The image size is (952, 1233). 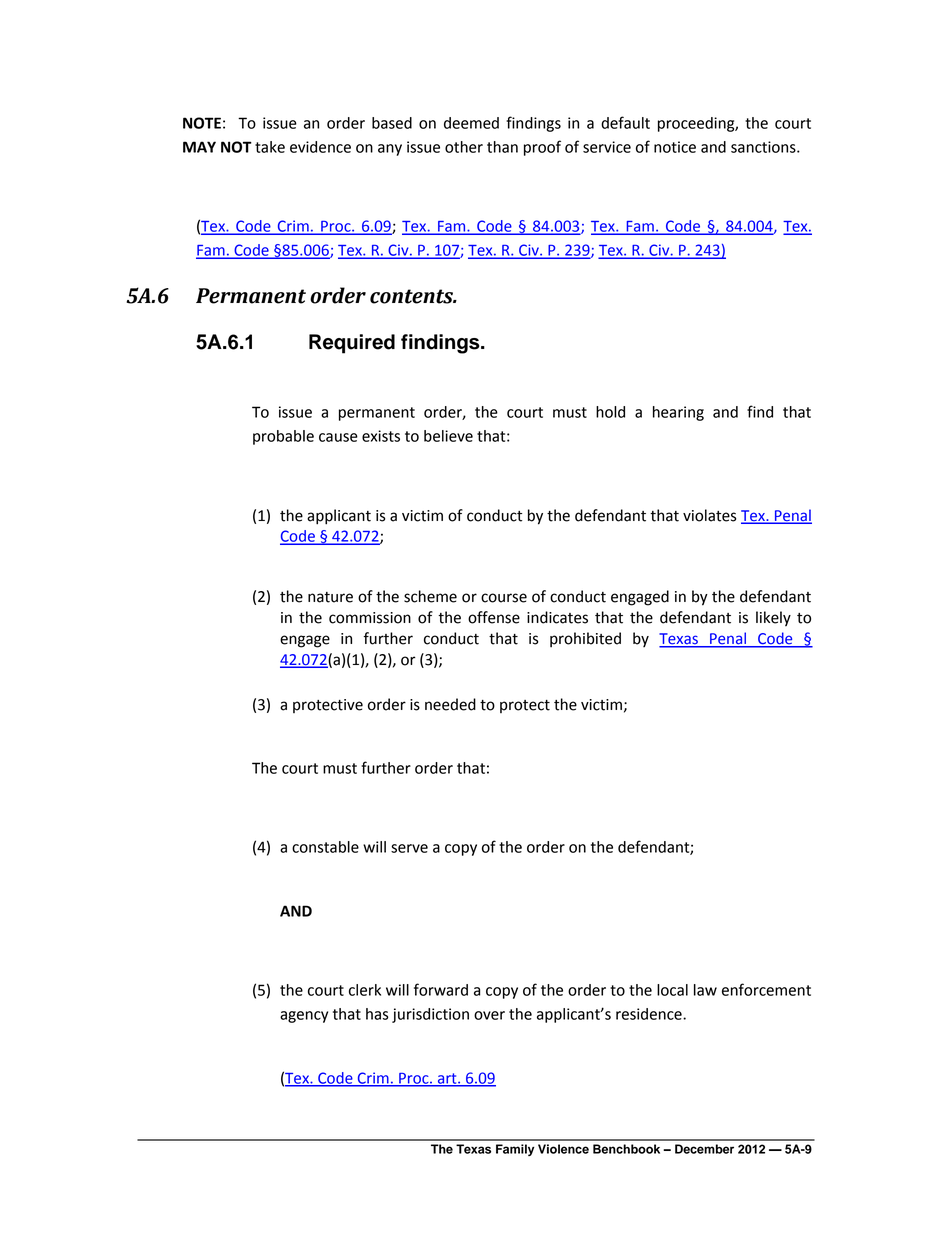 What do you see at coordinates (773, 619) in the image?
I see `likely` at bounding box center [773, 619].
